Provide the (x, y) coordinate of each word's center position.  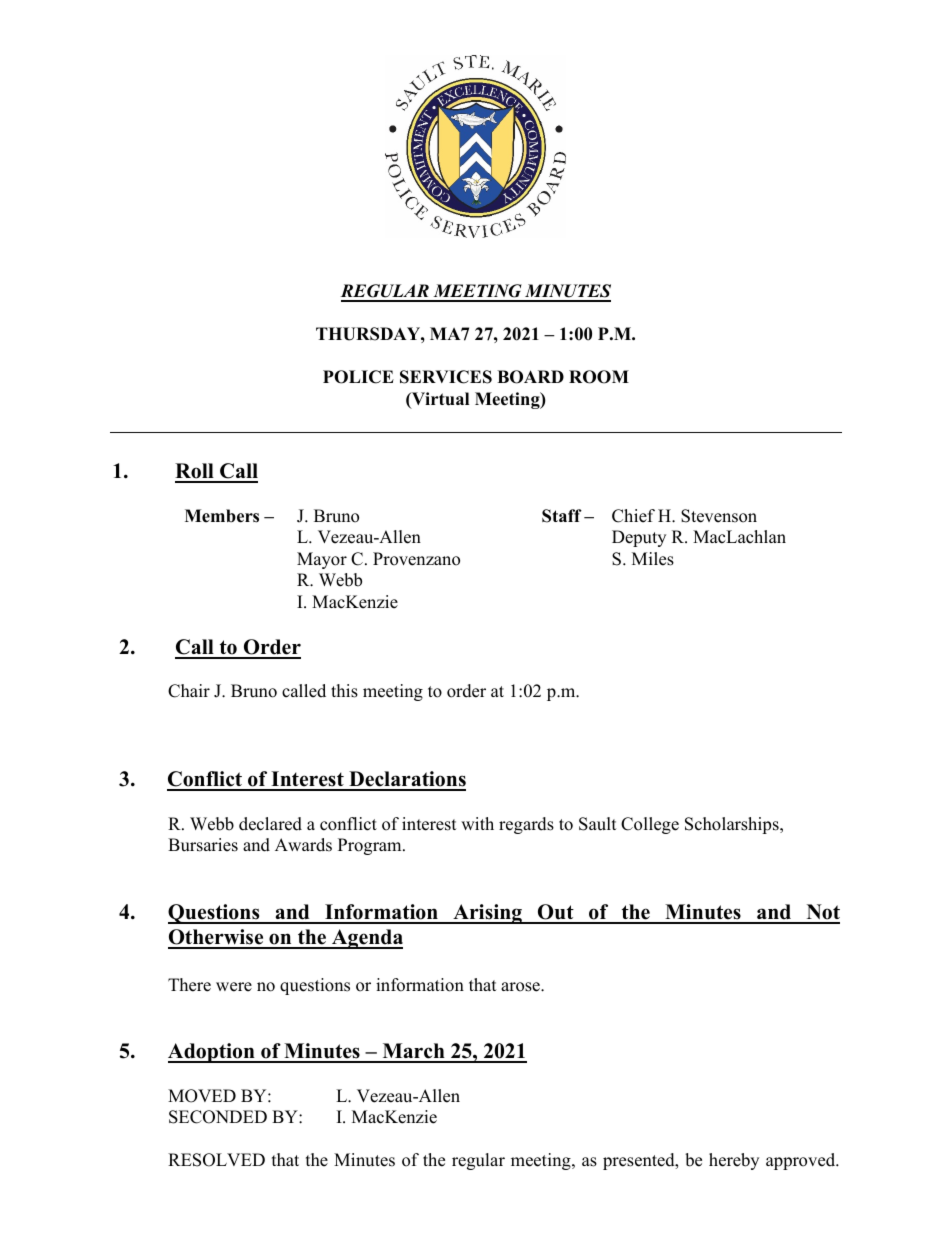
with (477, 823)
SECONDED (218, 1117)
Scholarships (733, 825)
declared (270, 824)
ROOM (599, 377)
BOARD (530, 377)
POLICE (358, 377)
